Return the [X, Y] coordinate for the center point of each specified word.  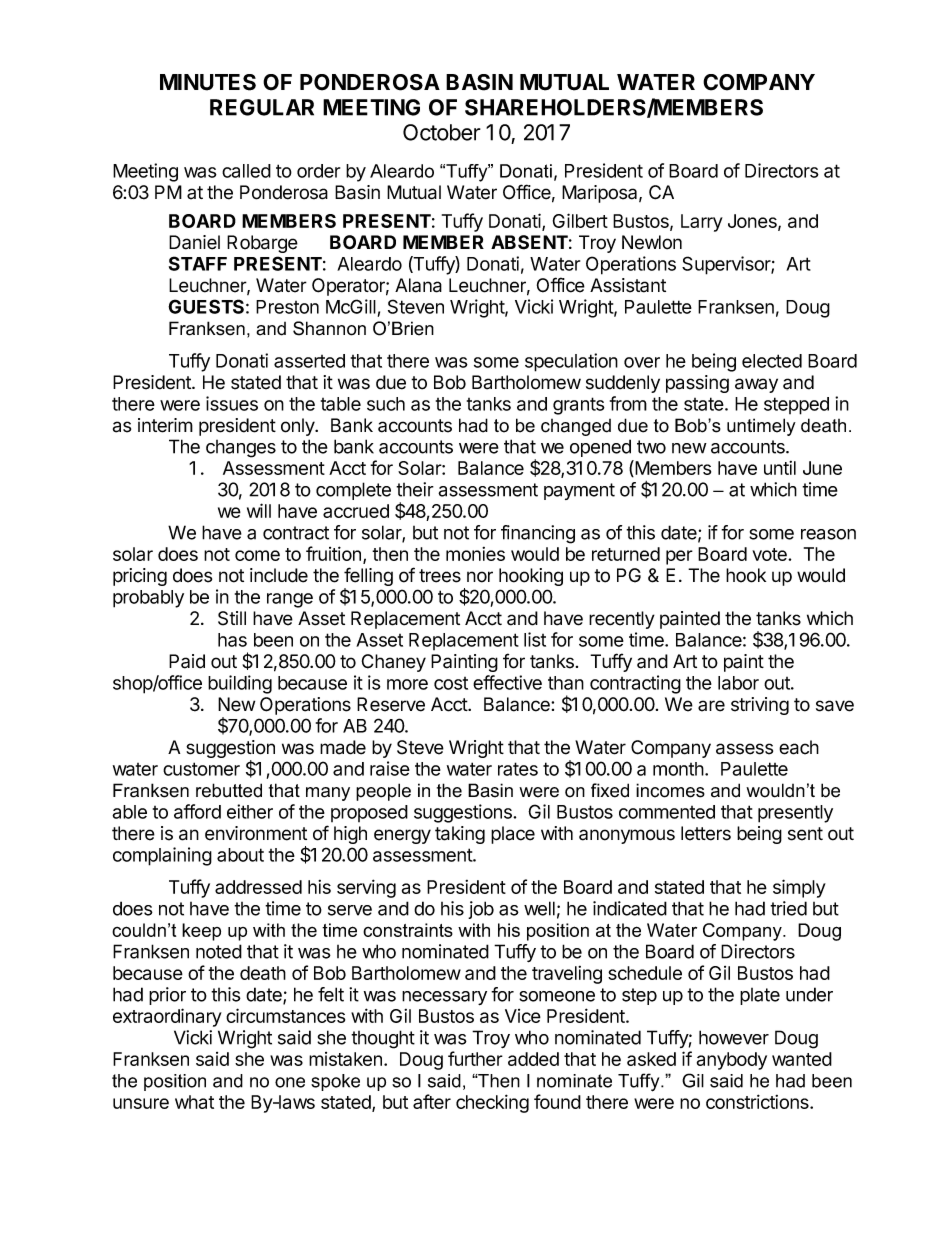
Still [232, 618]
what [194, 1102]
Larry [702, 223]
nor [480, 577]
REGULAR [262, 107]
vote [770, 554]
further [475, 1058]
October [442, 132]
